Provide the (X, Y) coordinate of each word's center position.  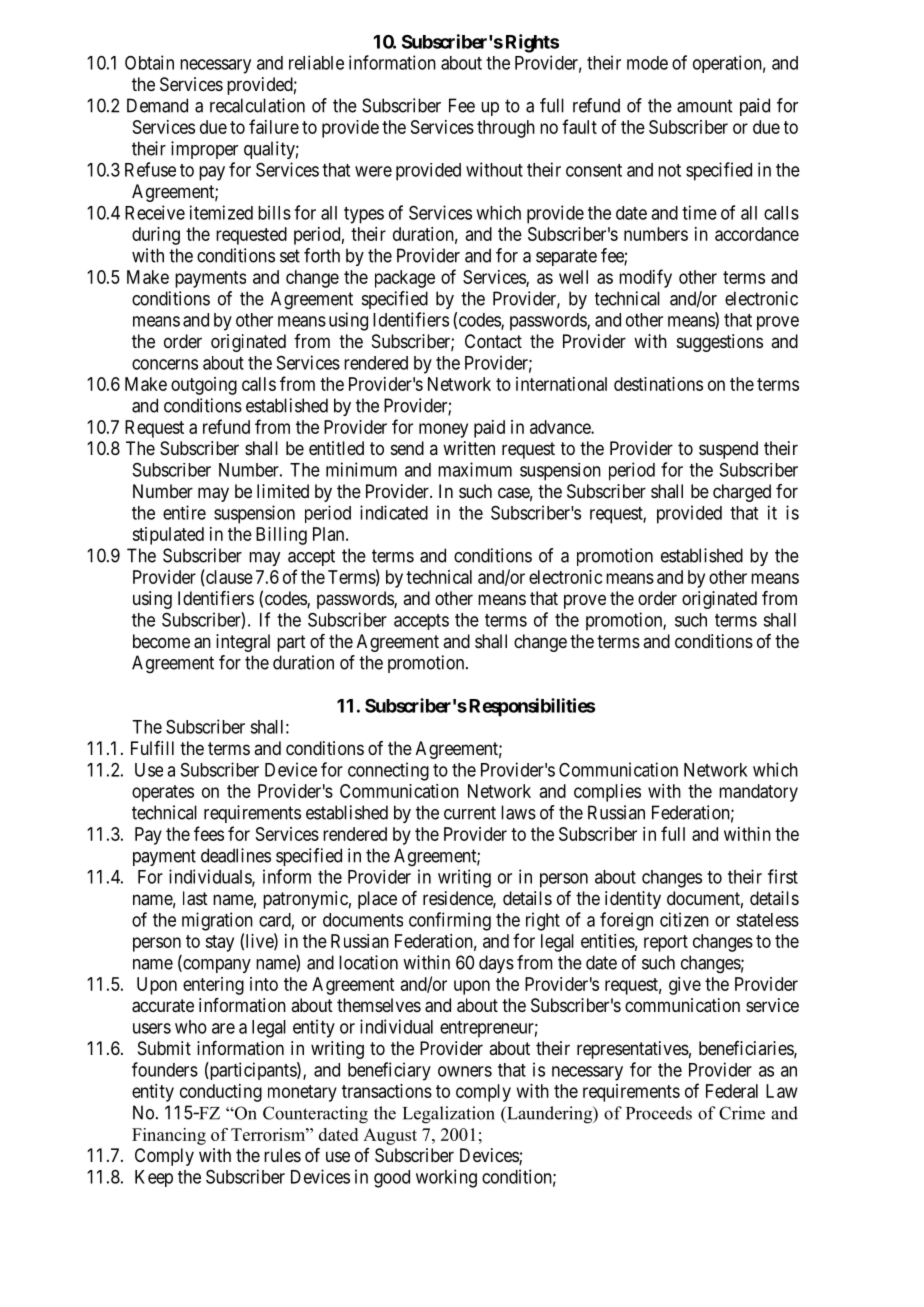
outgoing (204, 386)
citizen (684, 919)
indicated (394, 512)
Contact (493, 341)
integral (243, 643)
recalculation (257, 105)
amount (704, 106)
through (506, 129)
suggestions (720, 343)
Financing (169, 1136)
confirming (450, 921)
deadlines (236, 855)
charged (742, 493)
